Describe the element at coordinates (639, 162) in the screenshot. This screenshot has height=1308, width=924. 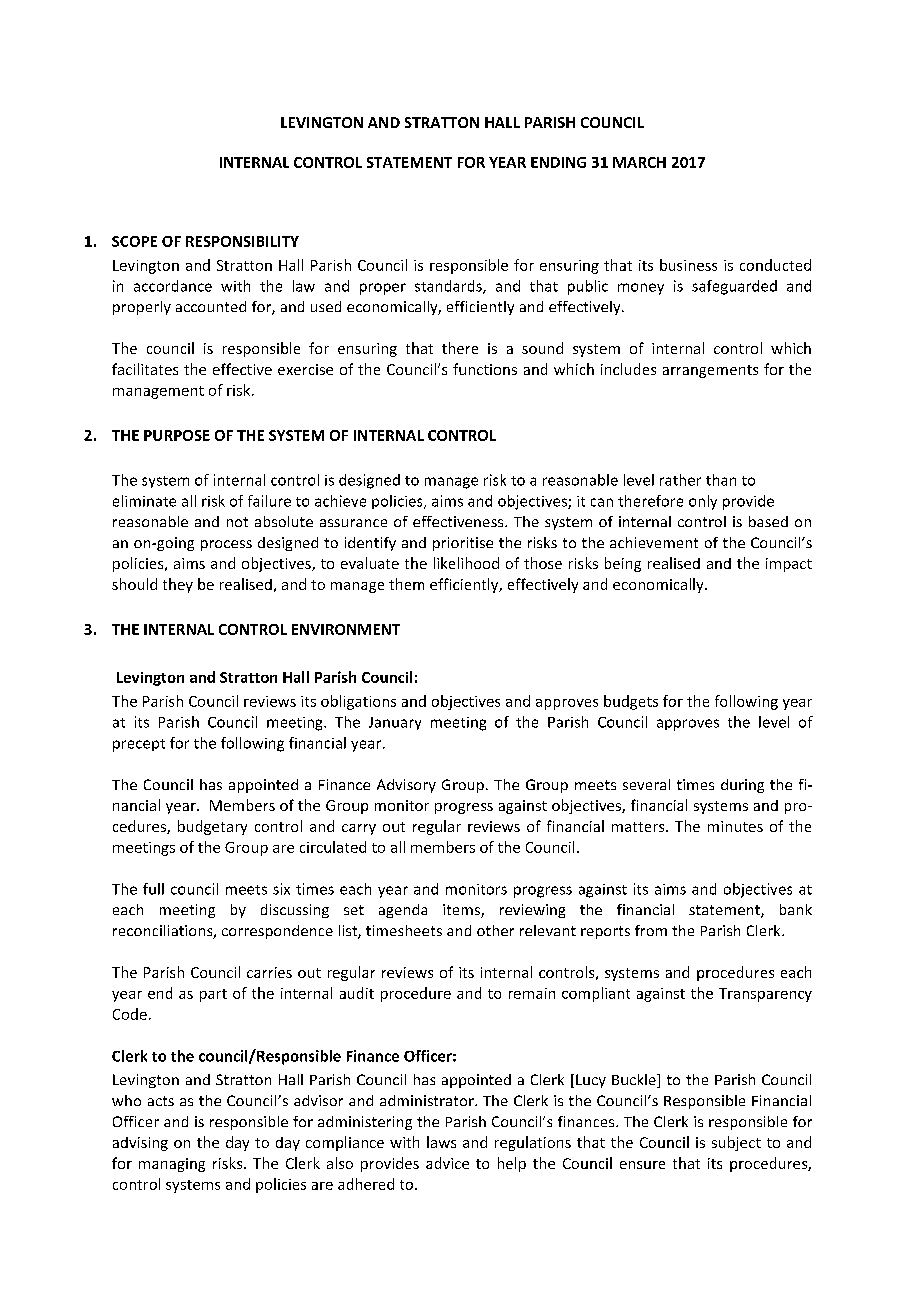
I see `MARCH` at that location.
